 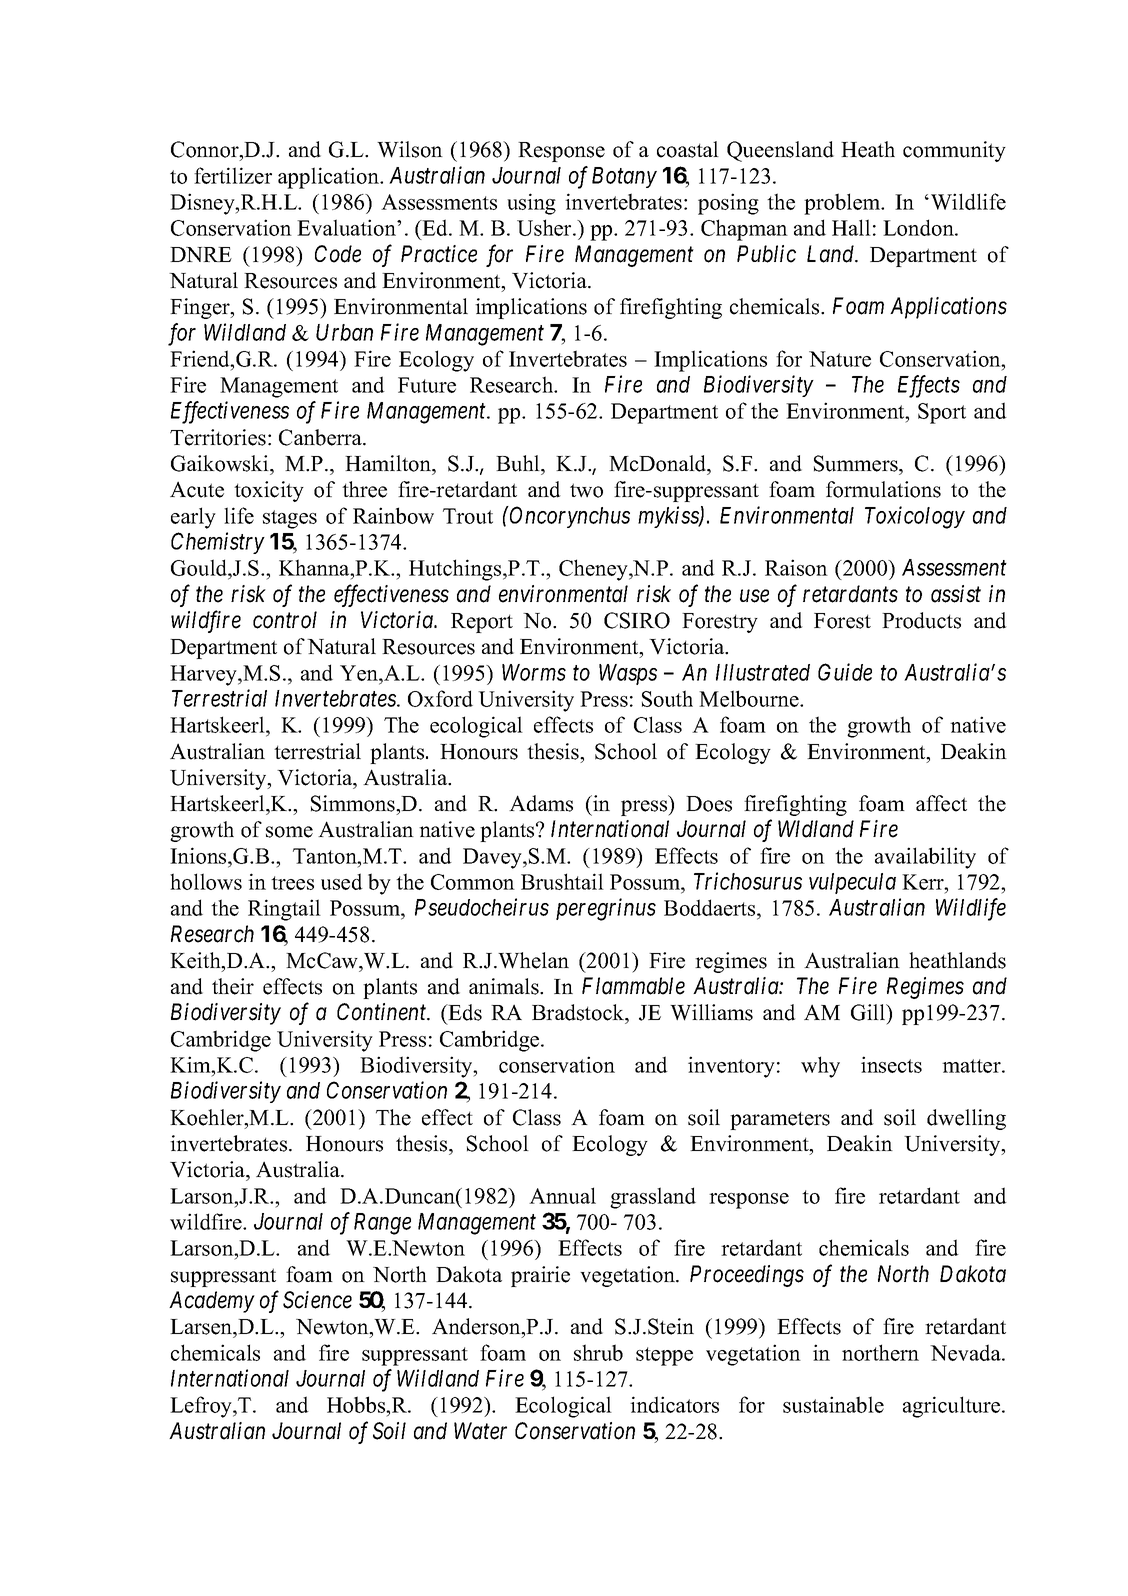 I want to click on some, so click(x=289, y=832).
